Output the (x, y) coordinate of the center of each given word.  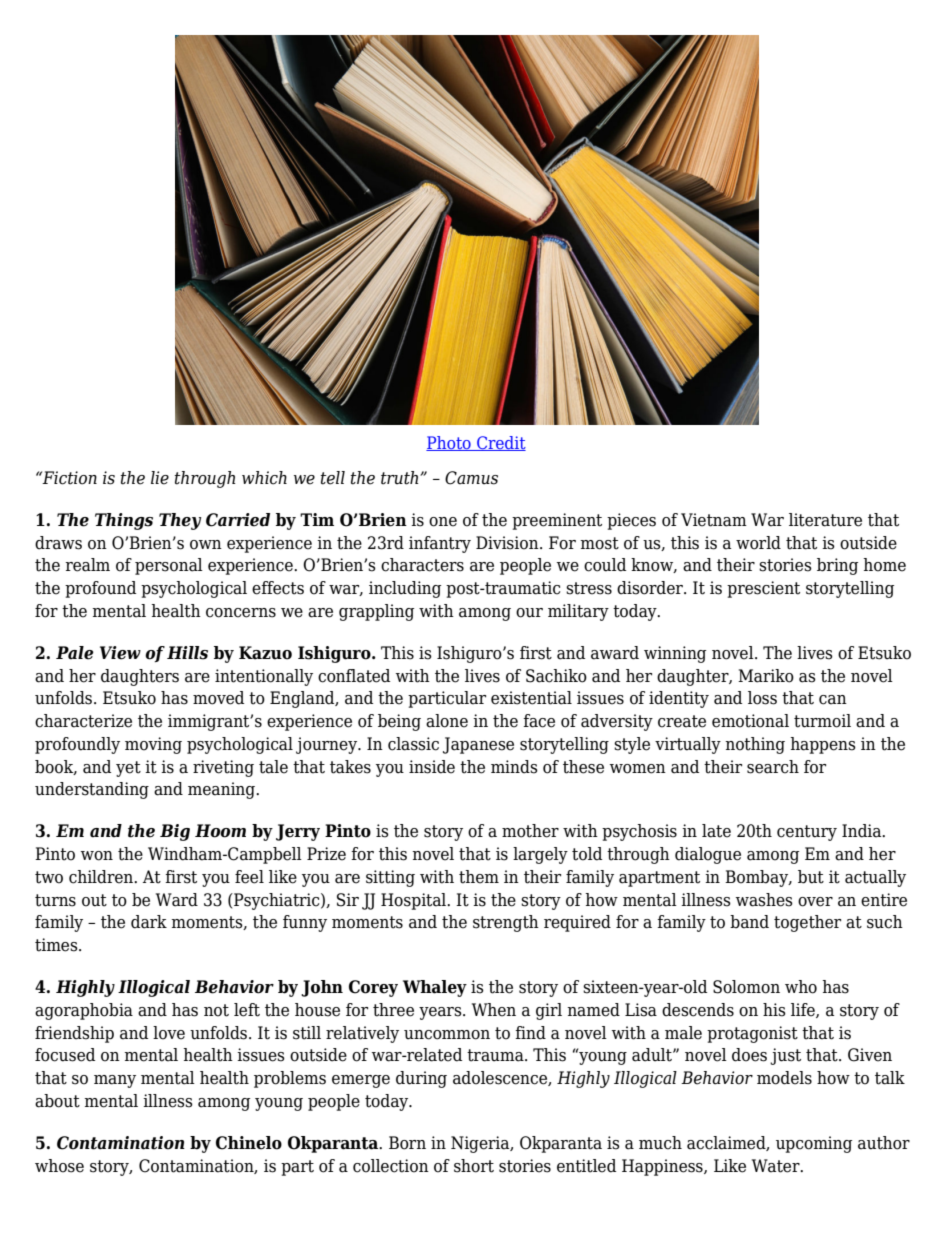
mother (530, 831)
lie (160, 478)
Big (175, 832)
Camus (471, 478)
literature (825, 520)
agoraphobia (84, 1011)
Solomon (746, 987)
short (474, 1166)
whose (59, 1166)
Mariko (766, 676)
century (807, 833)
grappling (376, 612)
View (120, 653)
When (494, 1010)
